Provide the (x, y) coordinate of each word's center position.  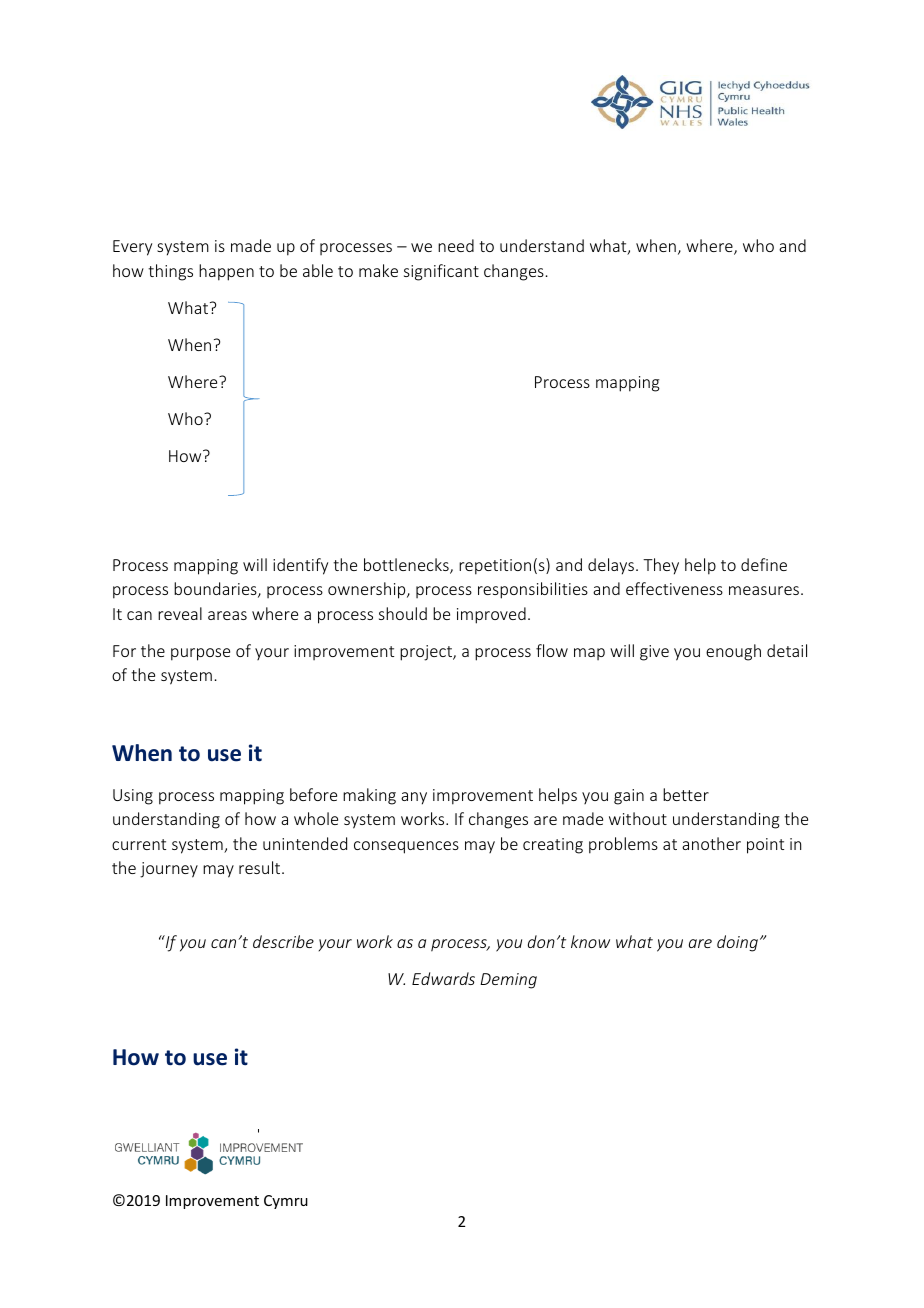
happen (226, 272)
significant (441, 272)
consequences (406, 847)
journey (169, 870)
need (456, 245)
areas (227, 615)
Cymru (286, 1202)
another (711, 843)
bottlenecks (407, 566)
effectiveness (674, 588)
